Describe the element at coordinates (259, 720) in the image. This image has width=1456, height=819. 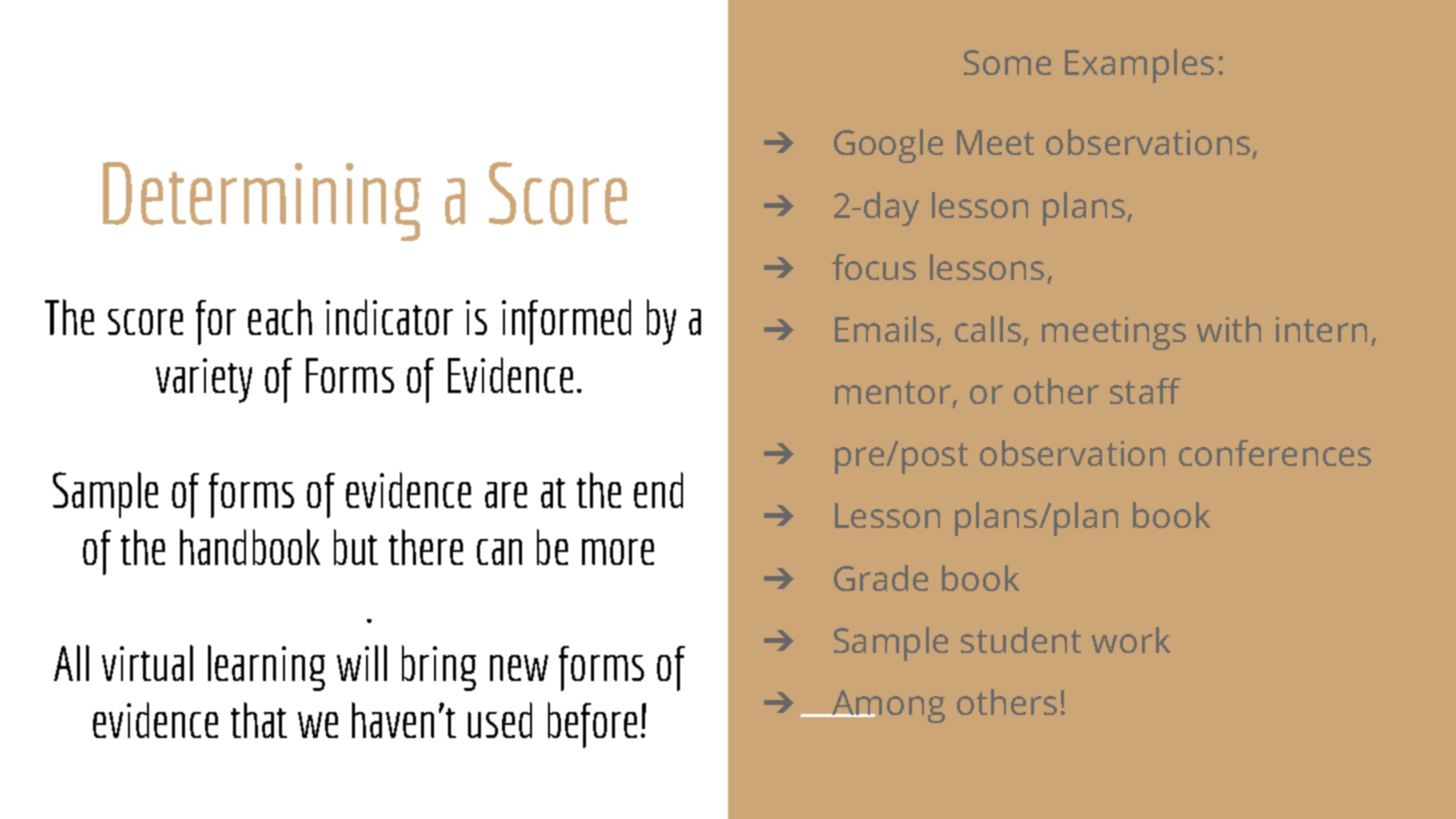
I see `that` at that location.
